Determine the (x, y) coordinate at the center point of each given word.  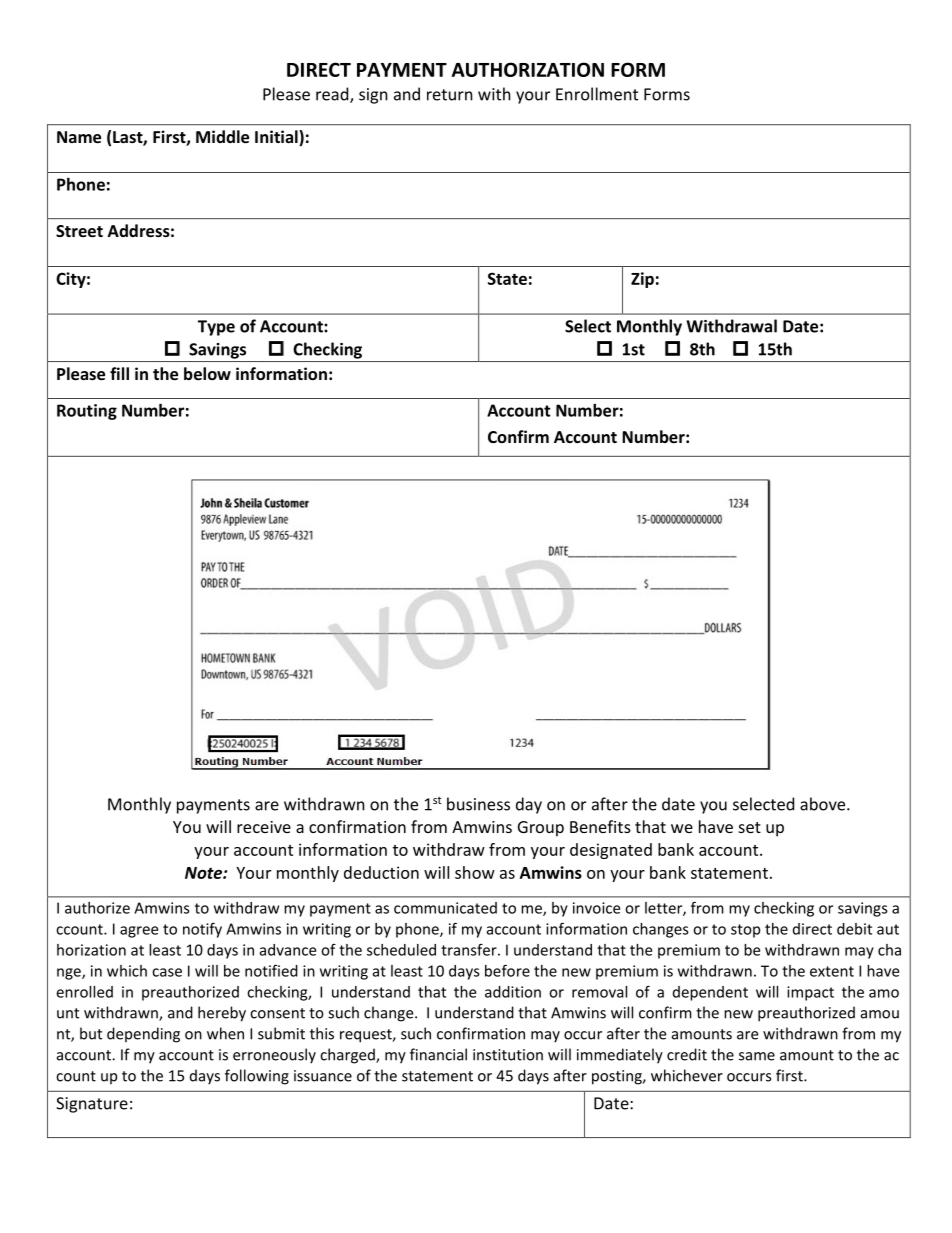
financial (438, 1054)
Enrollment (597, 94)
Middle (222, 136)
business (478, 804)
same (757, 1056)
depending (143, 1035)
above (824, 804)
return (450, 95)
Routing (87, 412)
